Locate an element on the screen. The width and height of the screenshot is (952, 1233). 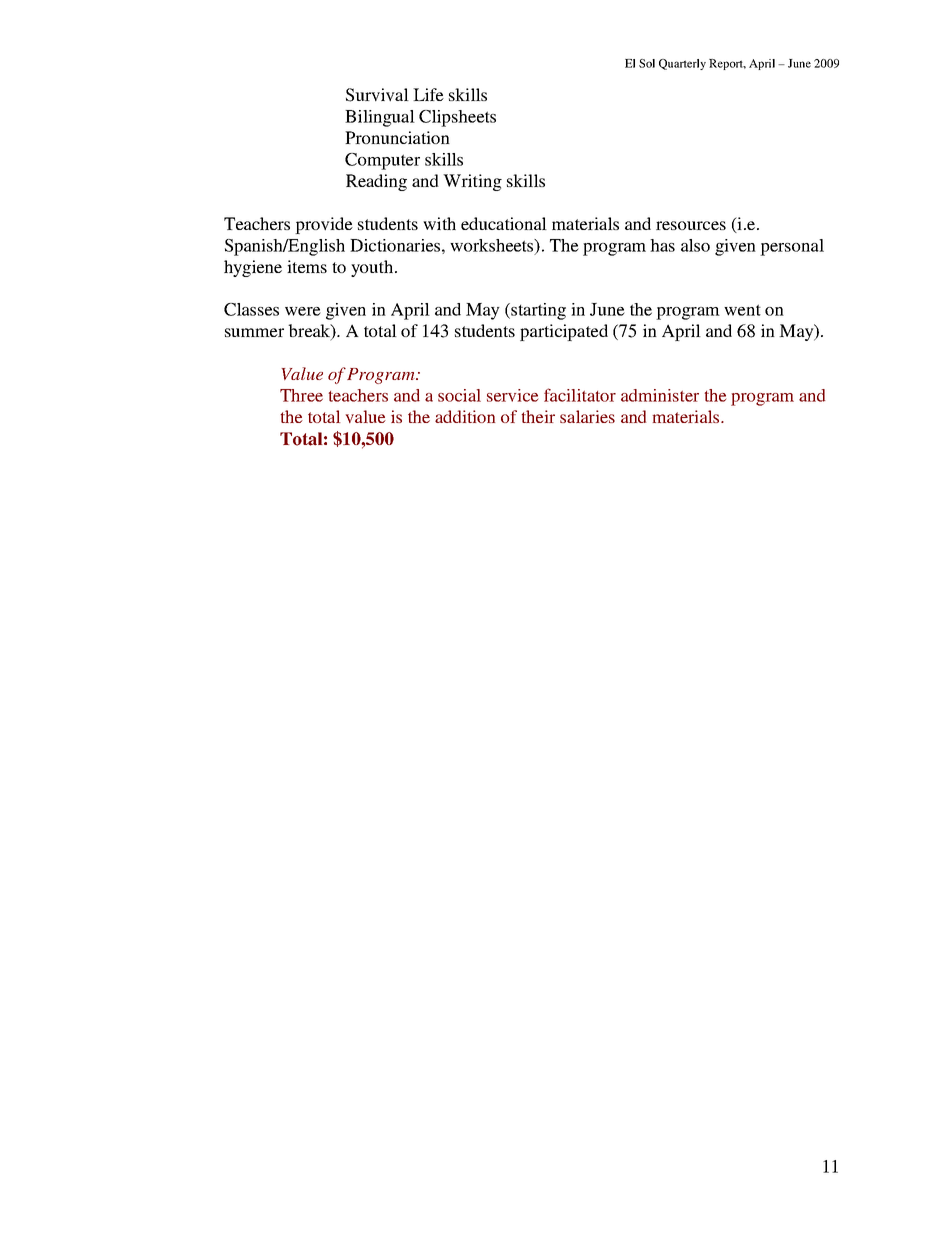
educational is located at coordinates (504, 223).
